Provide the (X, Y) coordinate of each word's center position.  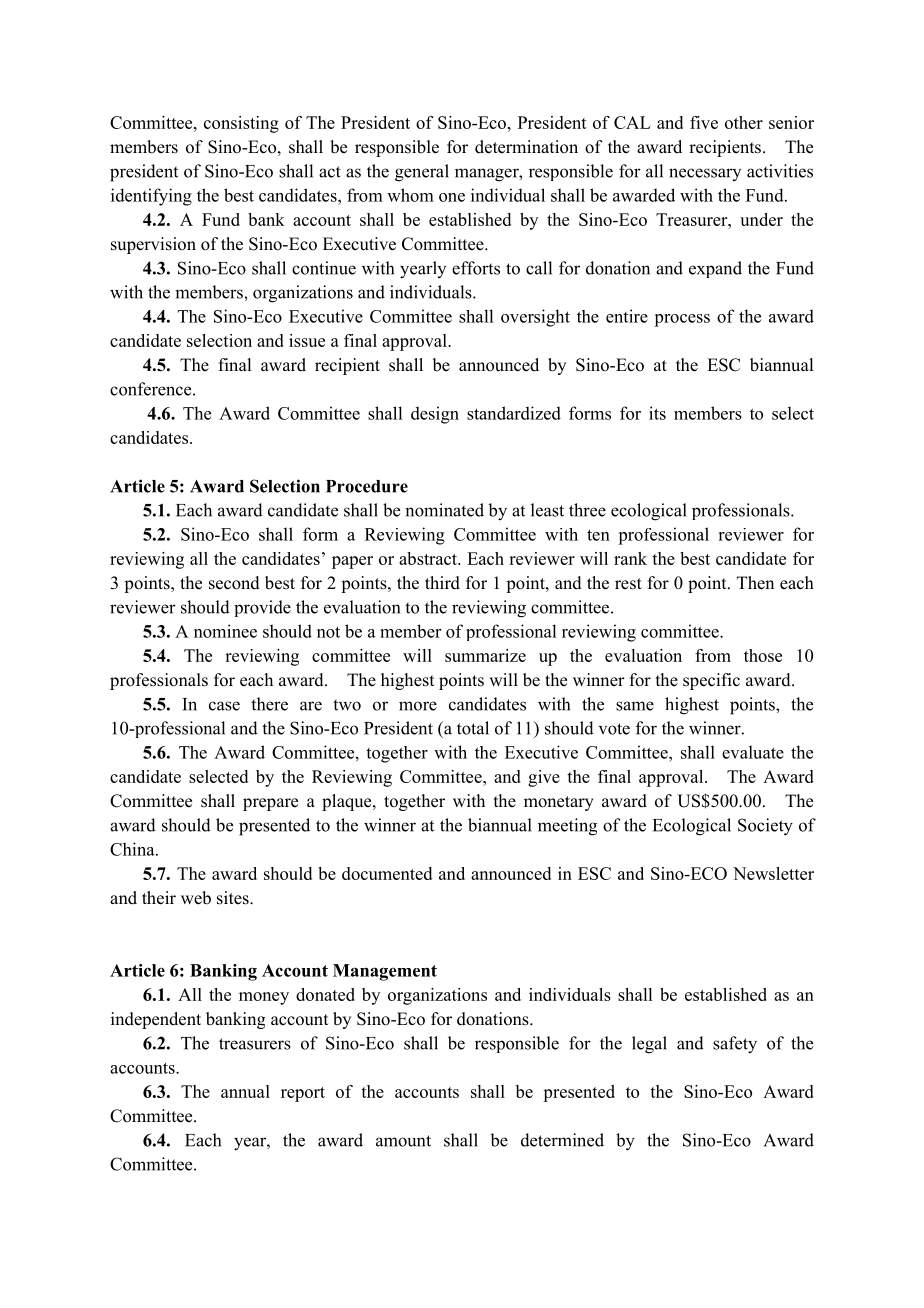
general (422, 173)
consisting (241, 124)
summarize (485, 655)
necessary (705, 174)
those (763, 655)
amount (403, 1141)
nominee (225, 631)
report (303, 1094)
